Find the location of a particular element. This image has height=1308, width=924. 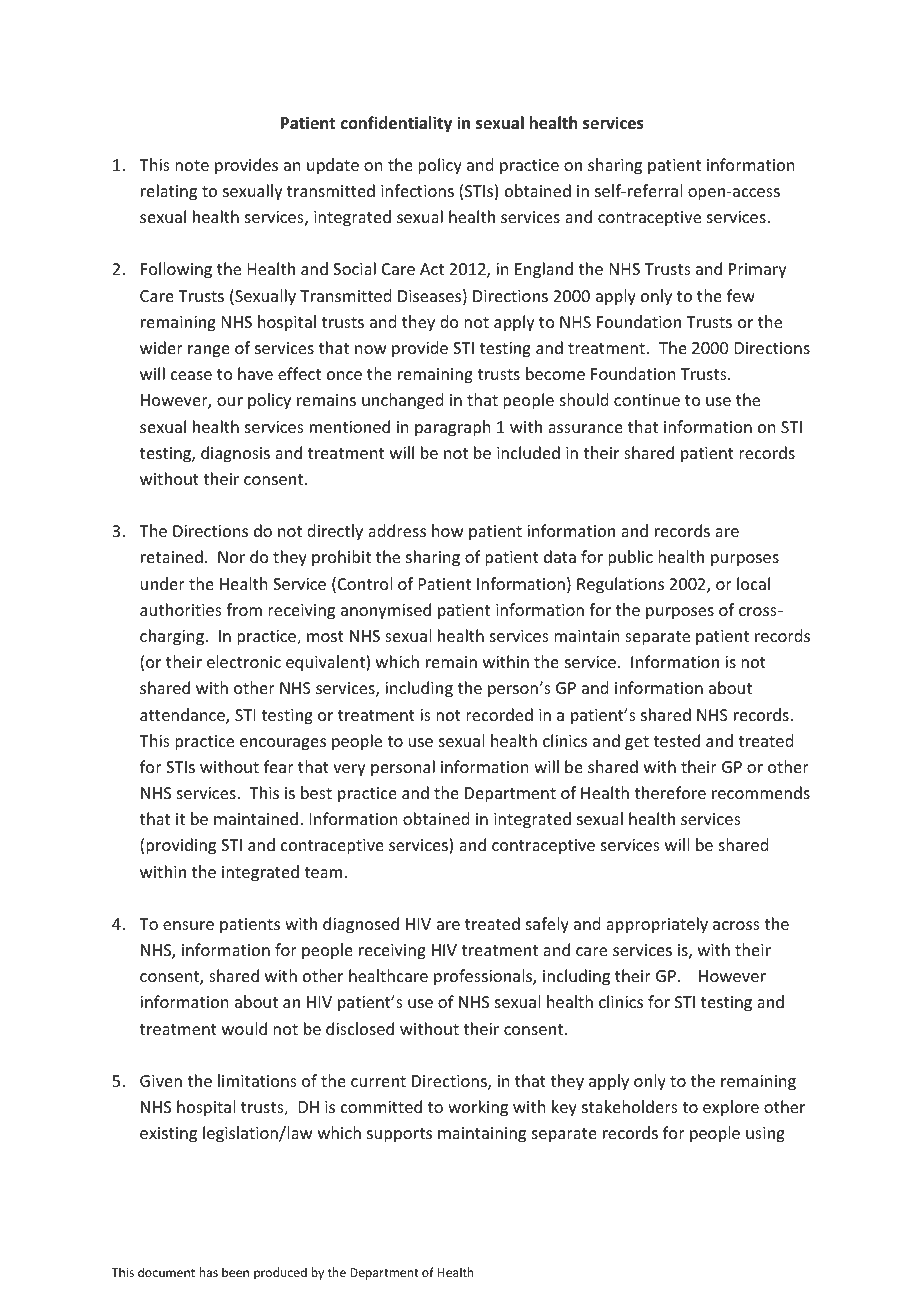

been is located at coordinates (235, 1272).
